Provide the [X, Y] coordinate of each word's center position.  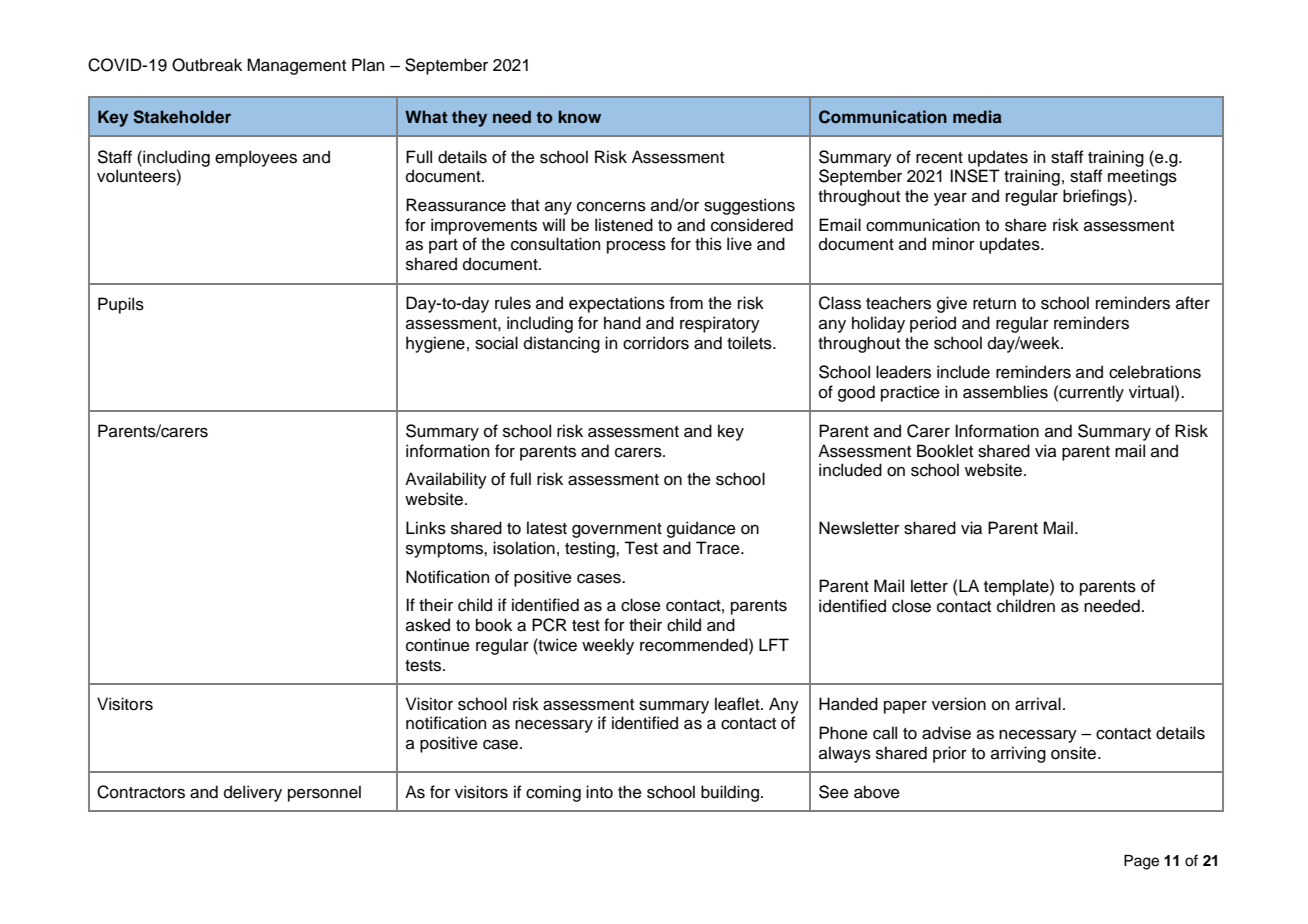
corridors [656, 343]
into [599, 792]
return [994, 304]
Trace [719, 548]
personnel [324, 793]
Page [1141, 862]
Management [296, 66]
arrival [1038, 704]
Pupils [121, 305]
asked [428, 625]
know [580, 116]
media [977, 116]
